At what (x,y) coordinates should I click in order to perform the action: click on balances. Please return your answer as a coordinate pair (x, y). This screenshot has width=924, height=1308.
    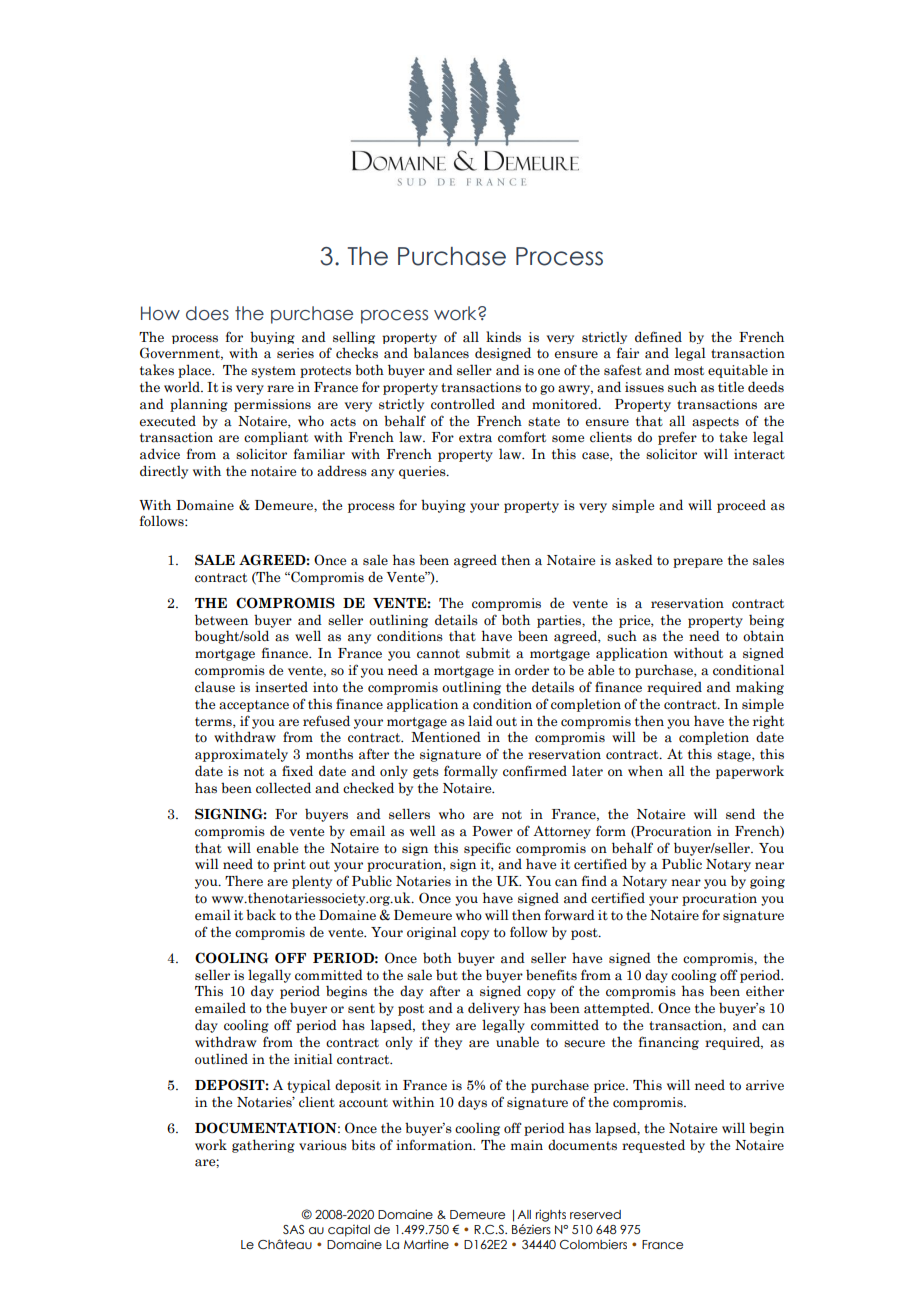
    Looking at the image, I should click on (441, 353).
